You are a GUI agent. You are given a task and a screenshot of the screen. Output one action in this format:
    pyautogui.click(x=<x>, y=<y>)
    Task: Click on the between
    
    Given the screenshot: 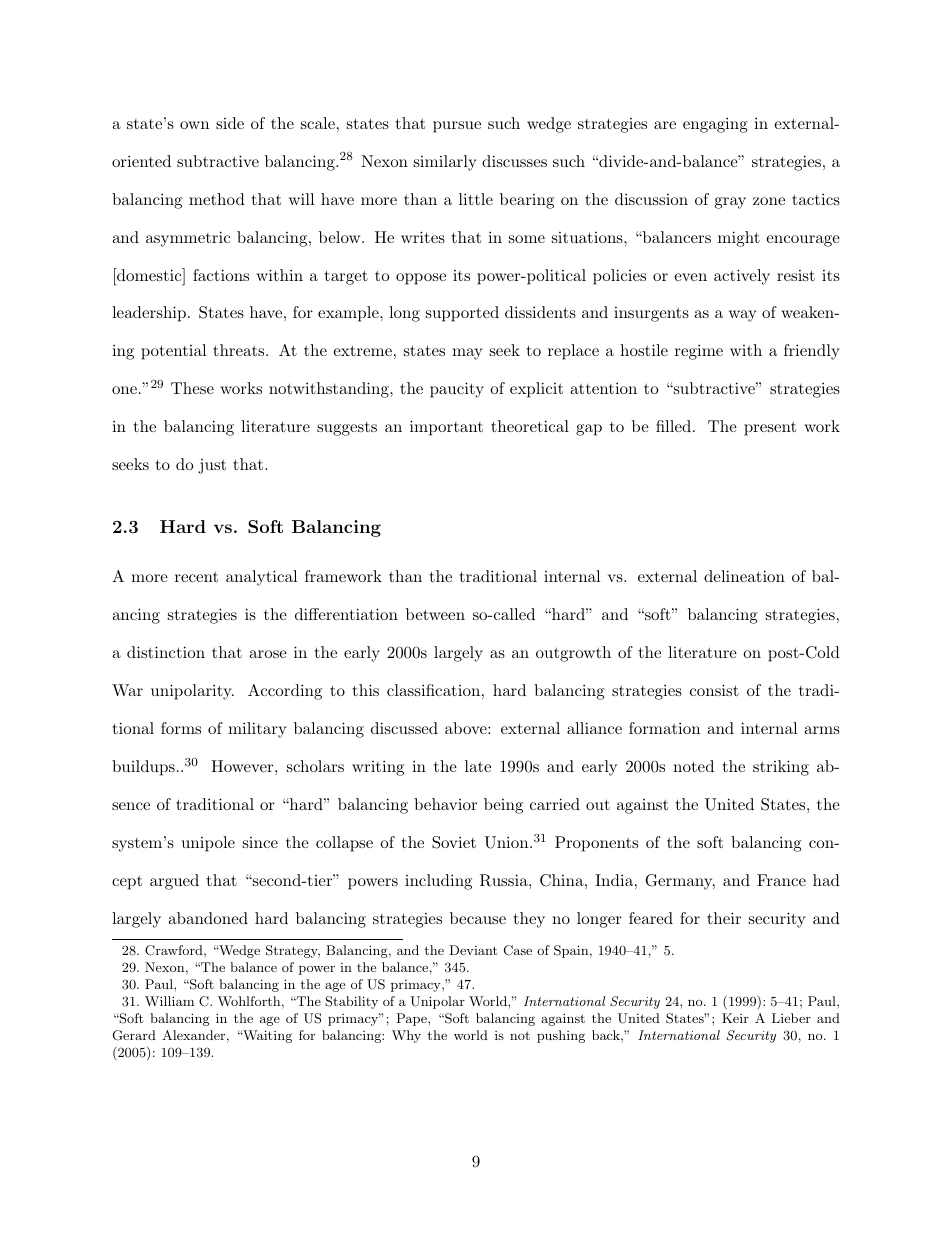 What is the action you would take?
    pyautogui.click(x=435, y=614)
